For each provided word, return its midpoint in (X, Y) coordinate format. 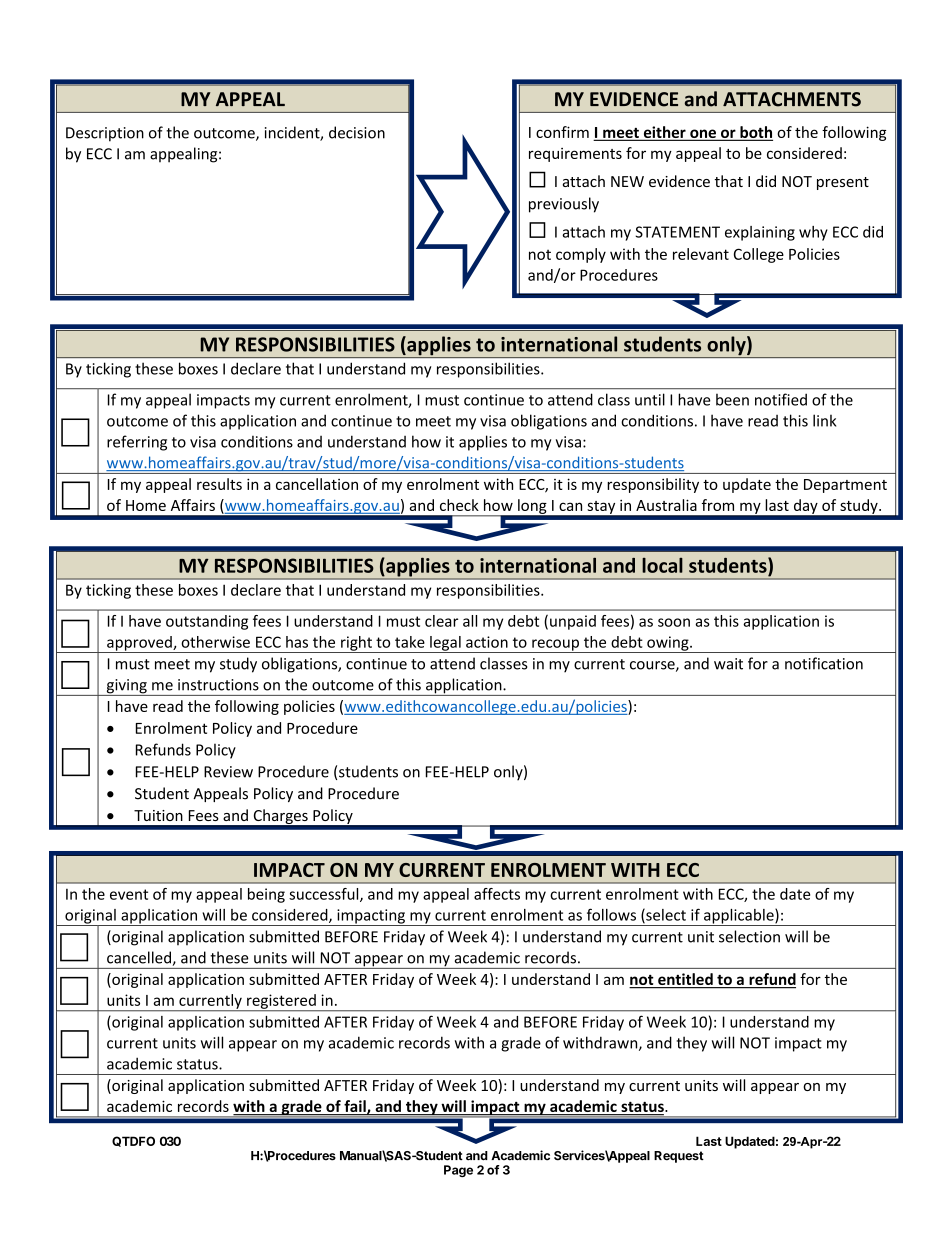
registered (281, 1002)
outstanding (207, 622)
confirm (562, 132)
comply (581, 255)
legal (445, 644)
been (732, 399)
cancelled (140, 958)
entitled (685, 980)
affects (497, 894)
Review (228, 772)
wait (728, 664)
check (459, 505)
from (718, 505)
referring (137, 443)
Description (105, 134)
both (755, 133)
